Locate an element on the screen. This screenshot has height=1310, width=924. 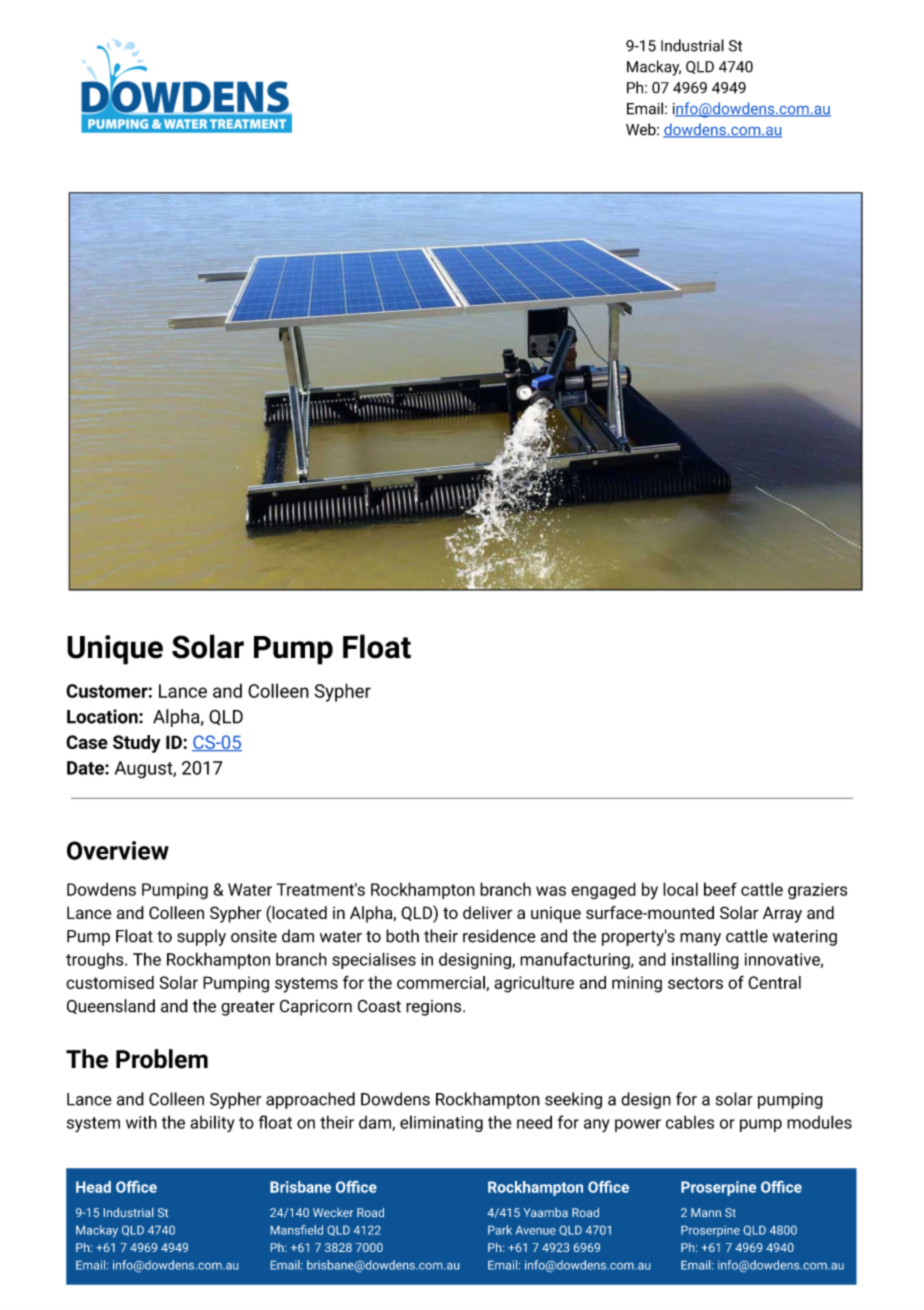
Array is located at coordinates (782, 914).
